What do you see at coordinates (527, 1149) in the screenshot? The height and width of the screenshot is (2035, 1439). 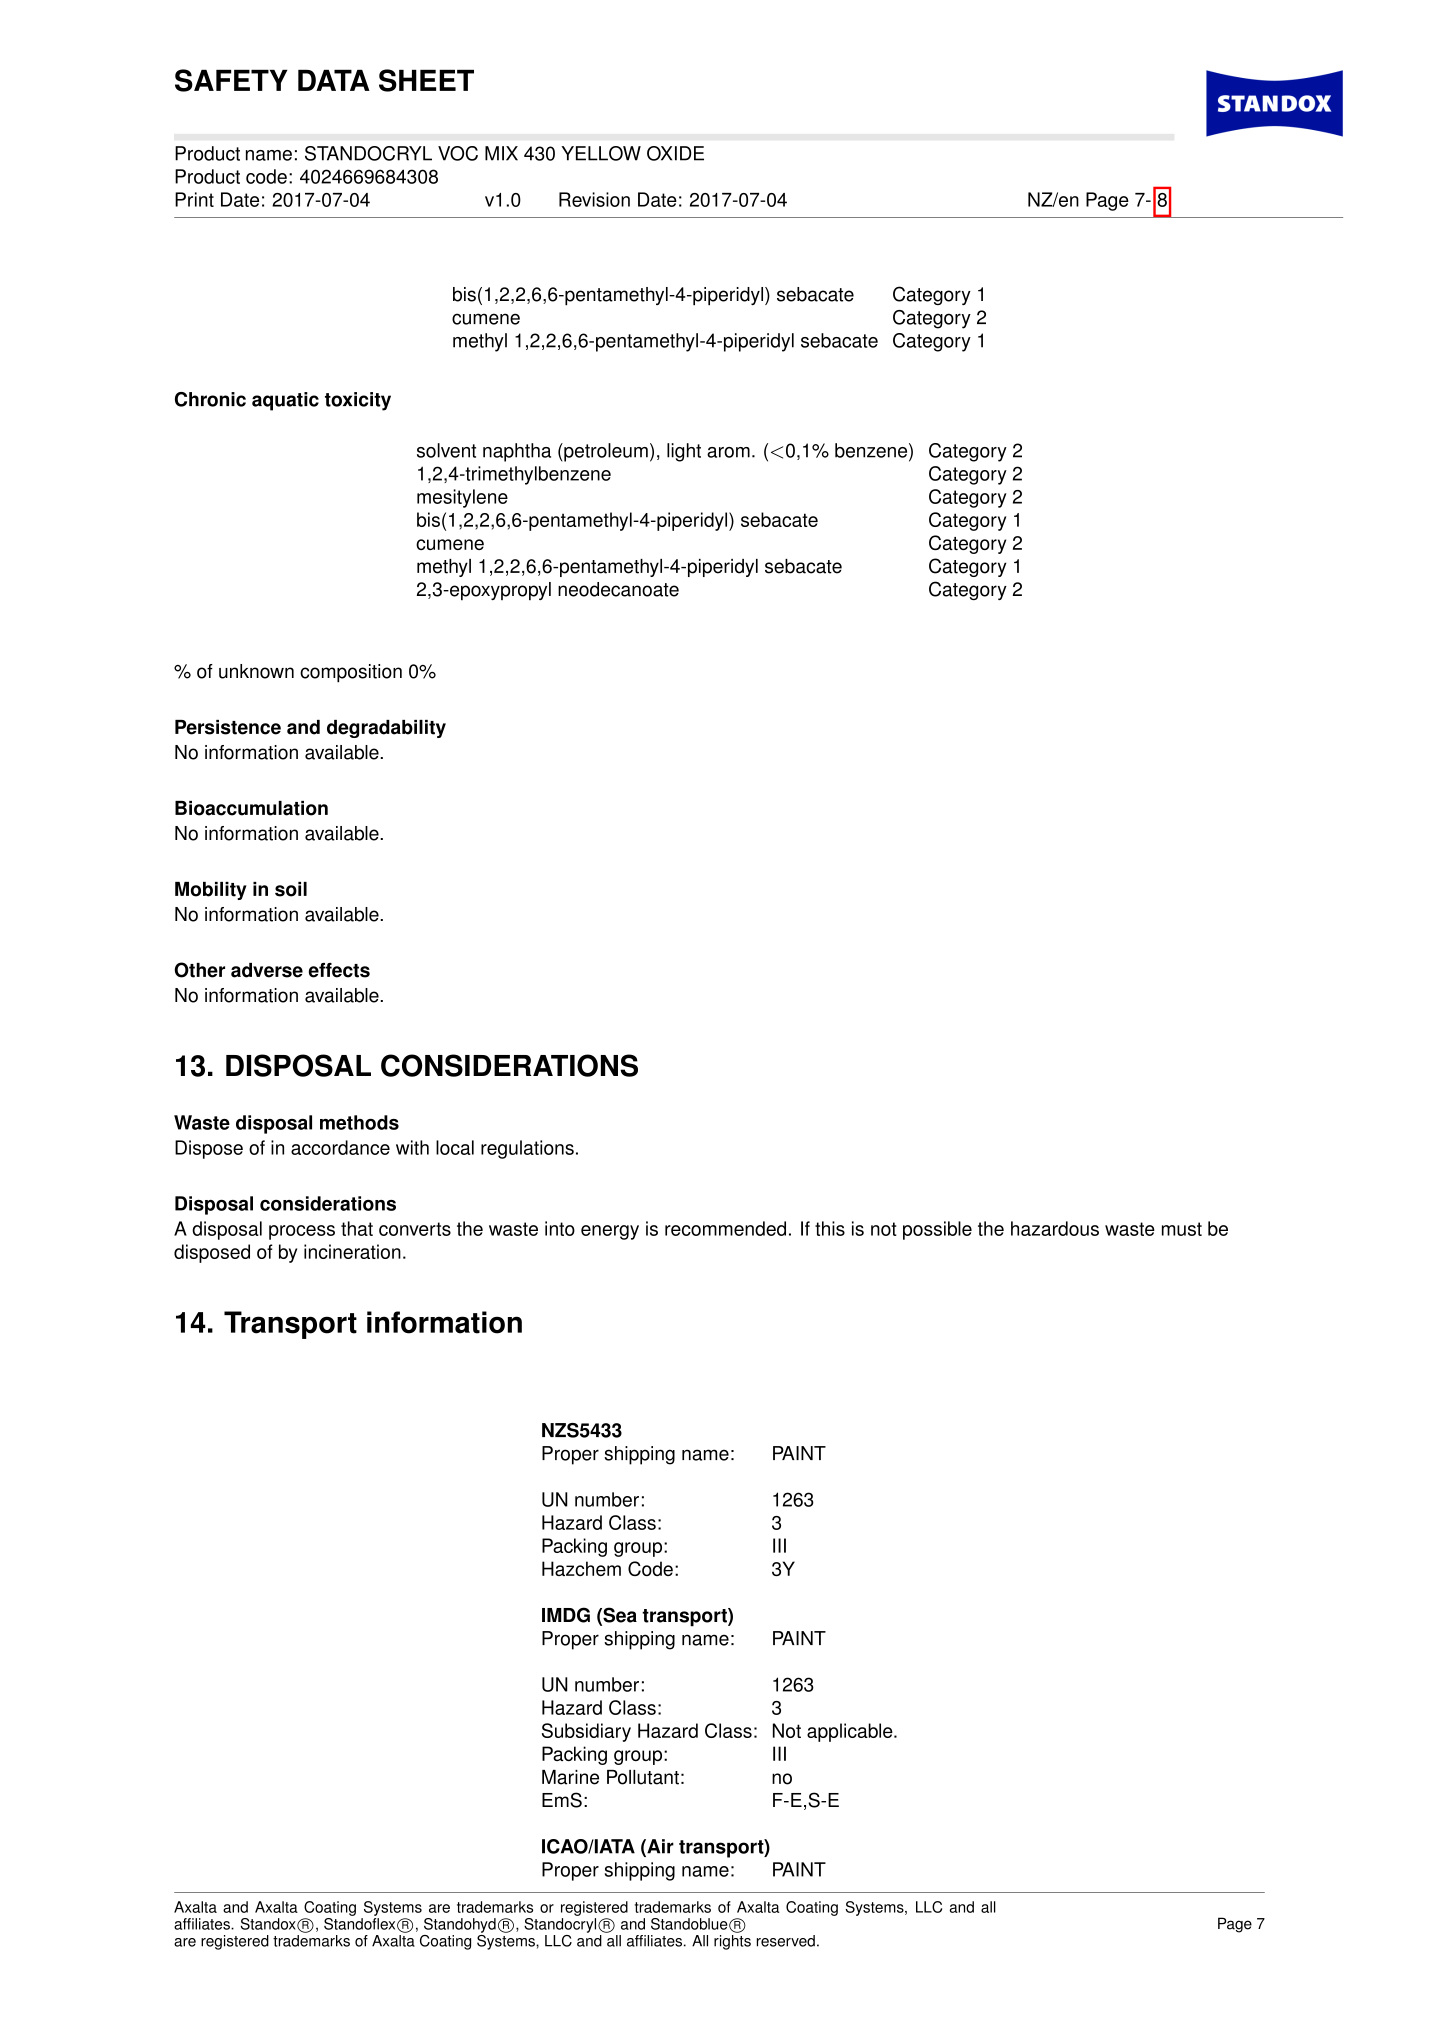 I see `regulations` at bounding box center [527, 1149].
